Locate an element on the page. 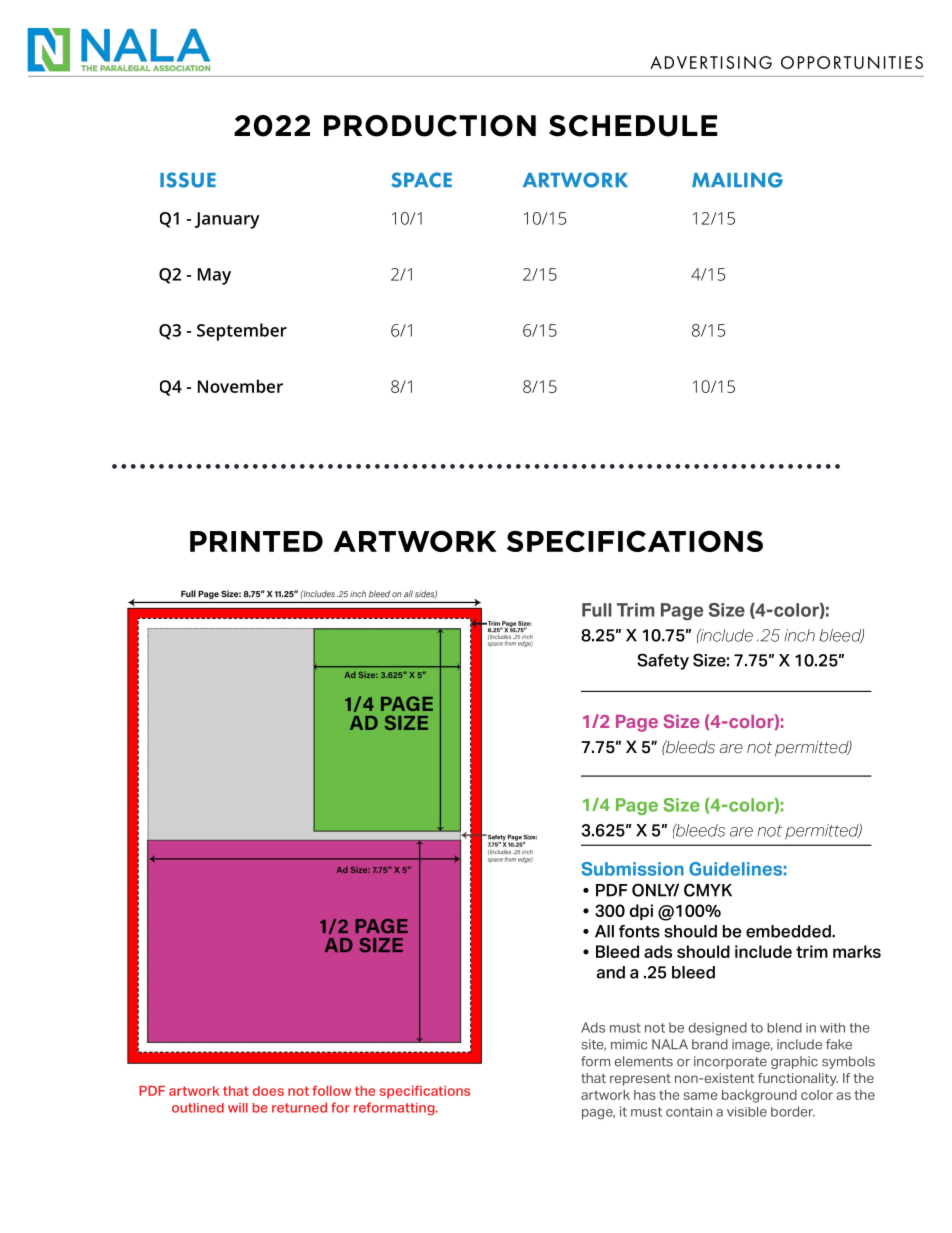 Image resolution: width=952 pixels, height=1233 pixels. does is located at coordinates (268, 1091).
